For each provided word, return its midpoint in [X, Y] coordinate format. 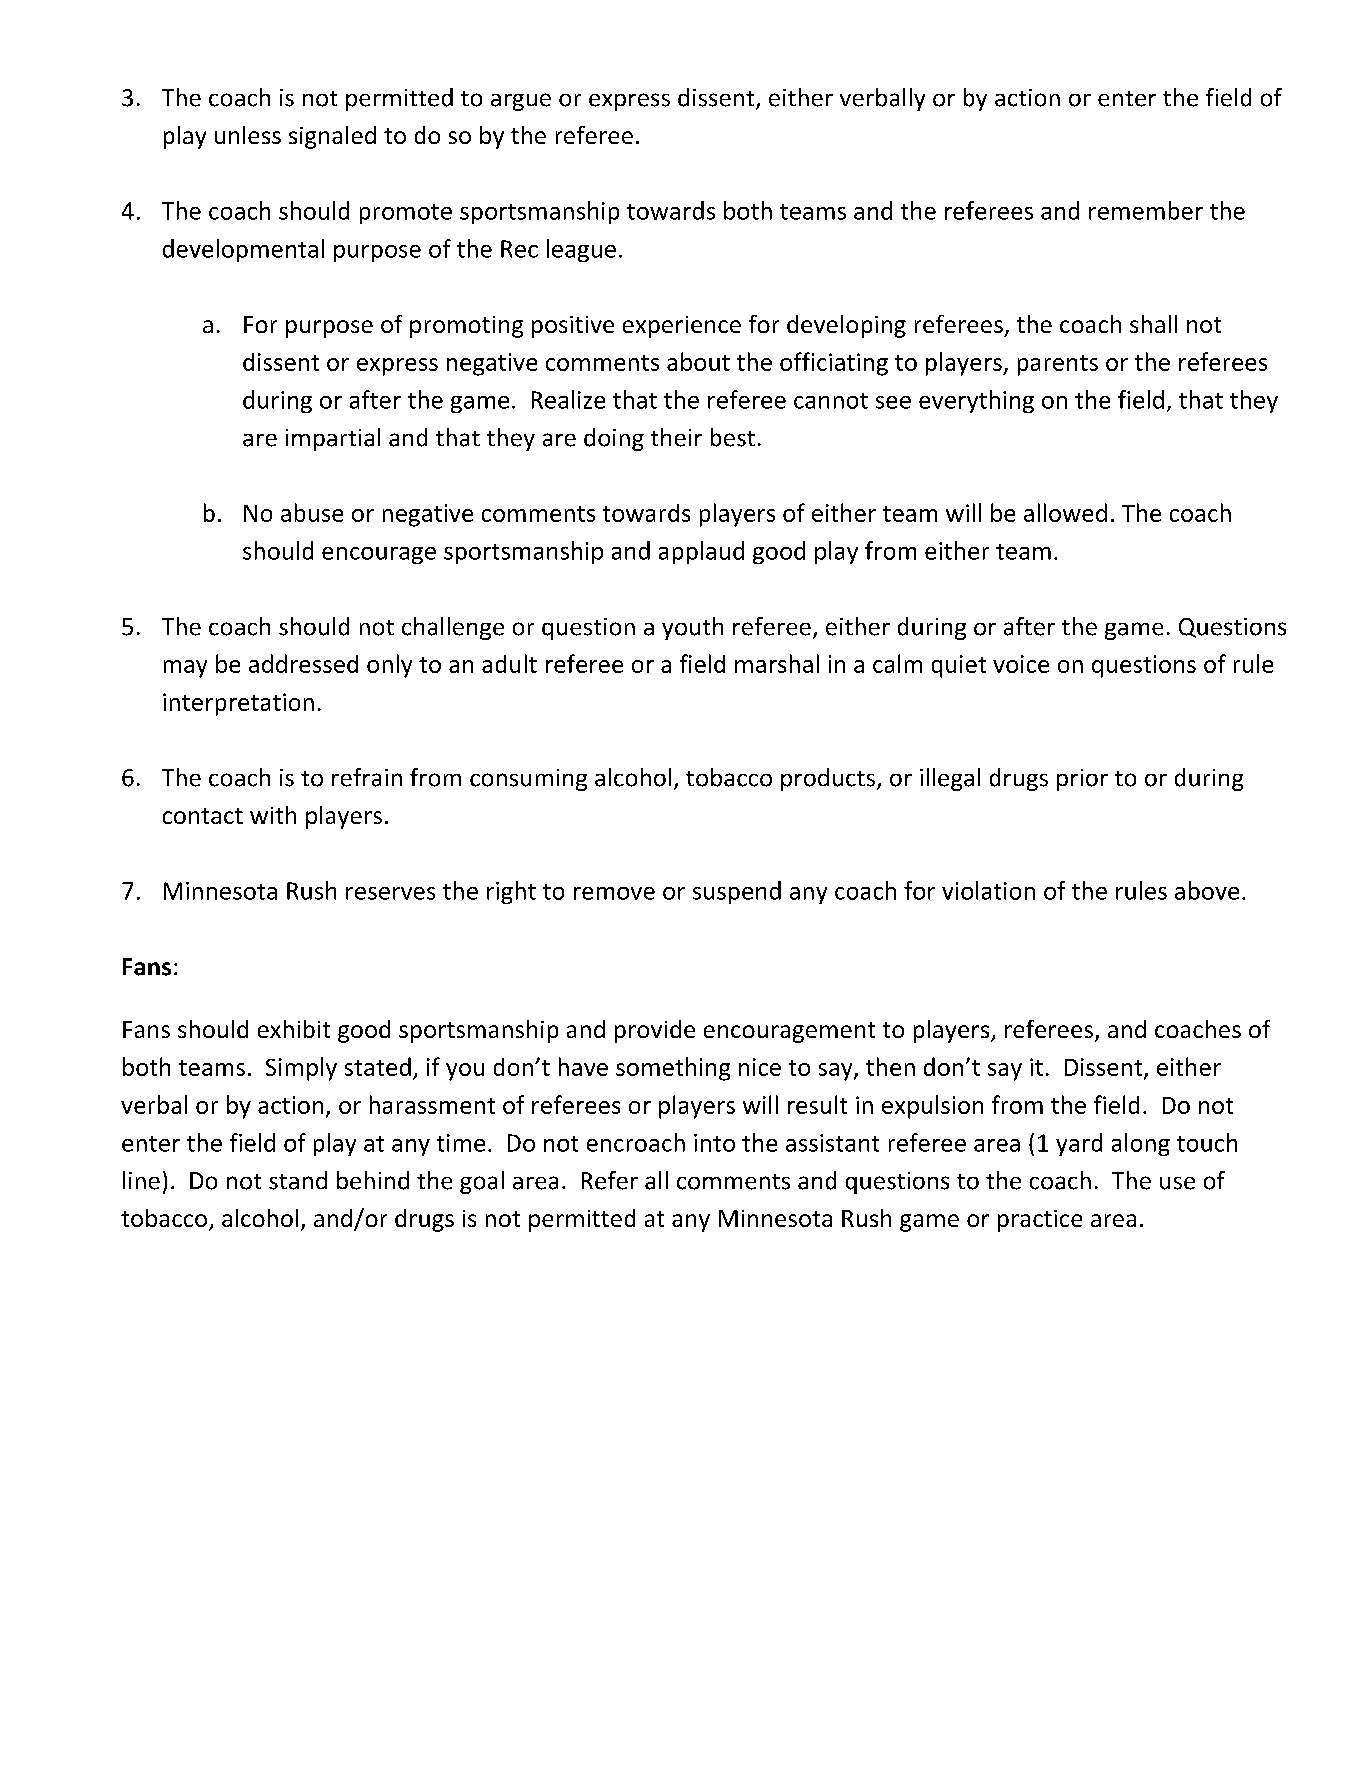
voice [1021, 664]
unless [248, 135]
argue [521, 102]
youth [692, 628]
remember [1146, 210]
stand [298, 1180]
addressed [303, 663]
